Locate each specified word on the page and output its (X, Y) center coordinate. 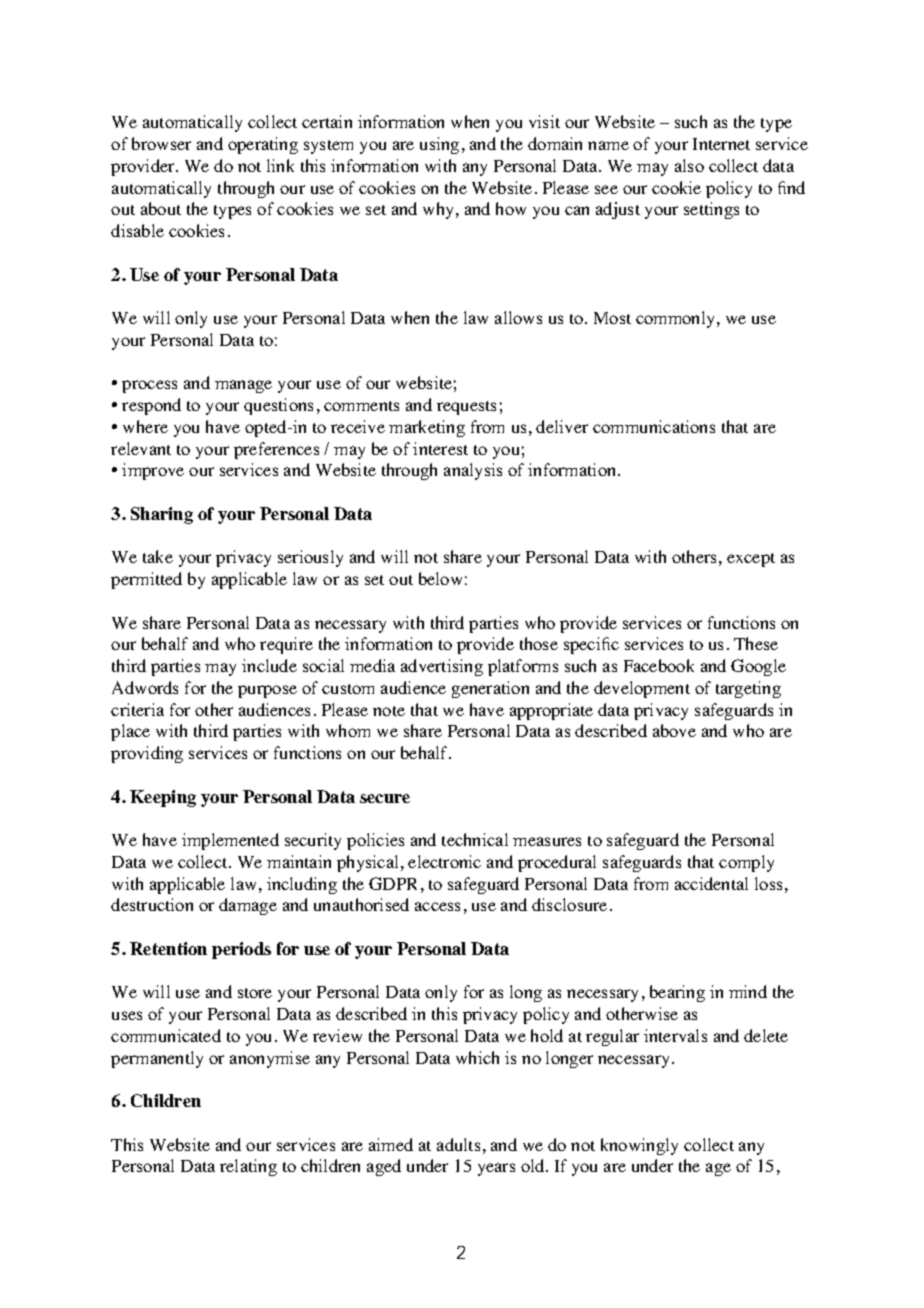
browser (161, 143)
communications (654, 426)
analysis (473, 471)
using (439, 145)
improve (153, 471)
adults (458, 1144)
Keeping (163, 798)
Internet (721, 144)
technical (475, 839)
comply (746, 863)
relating (248, 1167)
